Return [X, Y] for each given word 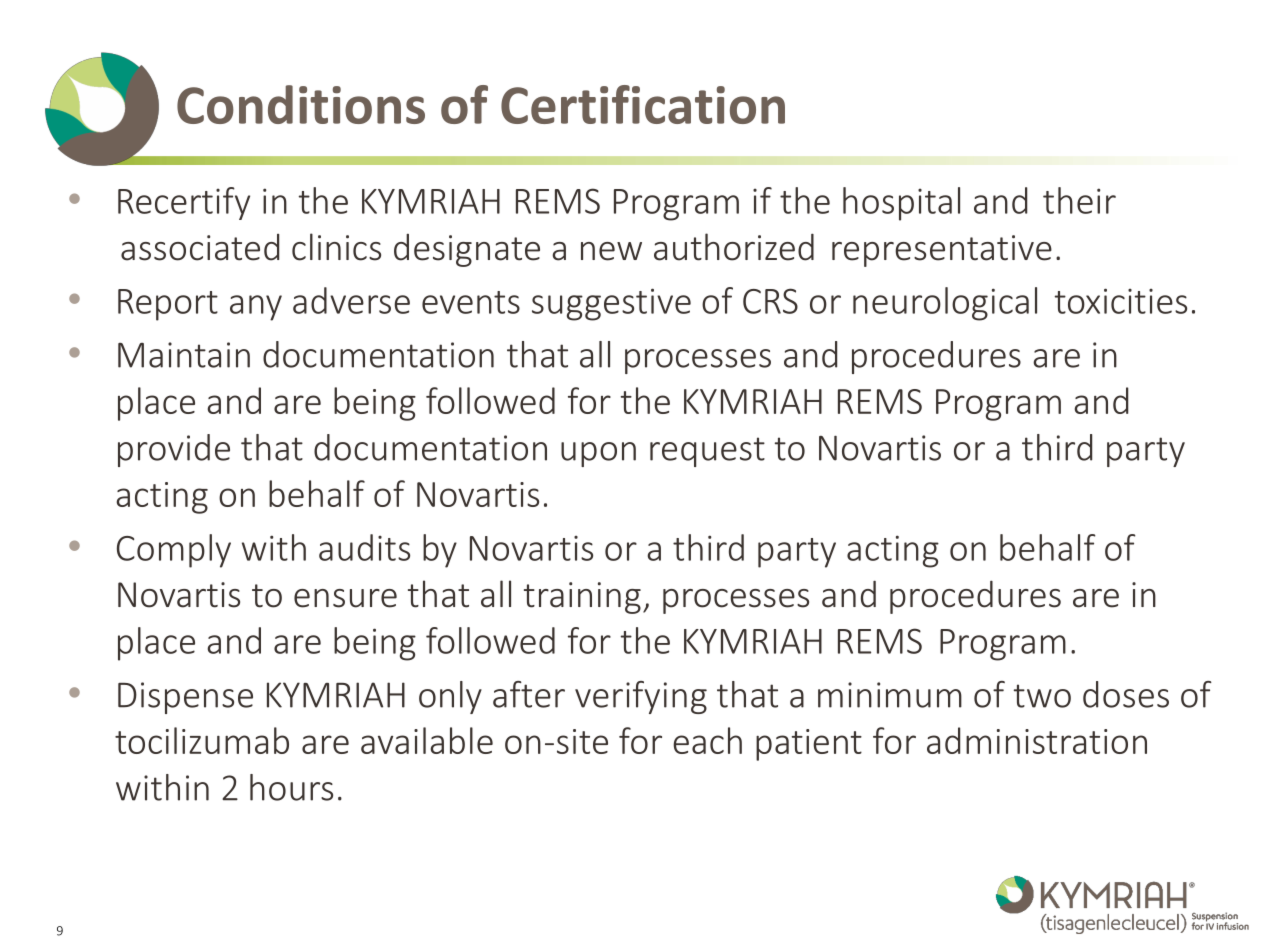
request [707, 452]
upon [598, 454]
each [707, 740]
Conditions [301, 104]
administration [1037, 740]
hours [291, 787]
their [1079, 200]
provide [174, 450]
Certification [643, 104]
